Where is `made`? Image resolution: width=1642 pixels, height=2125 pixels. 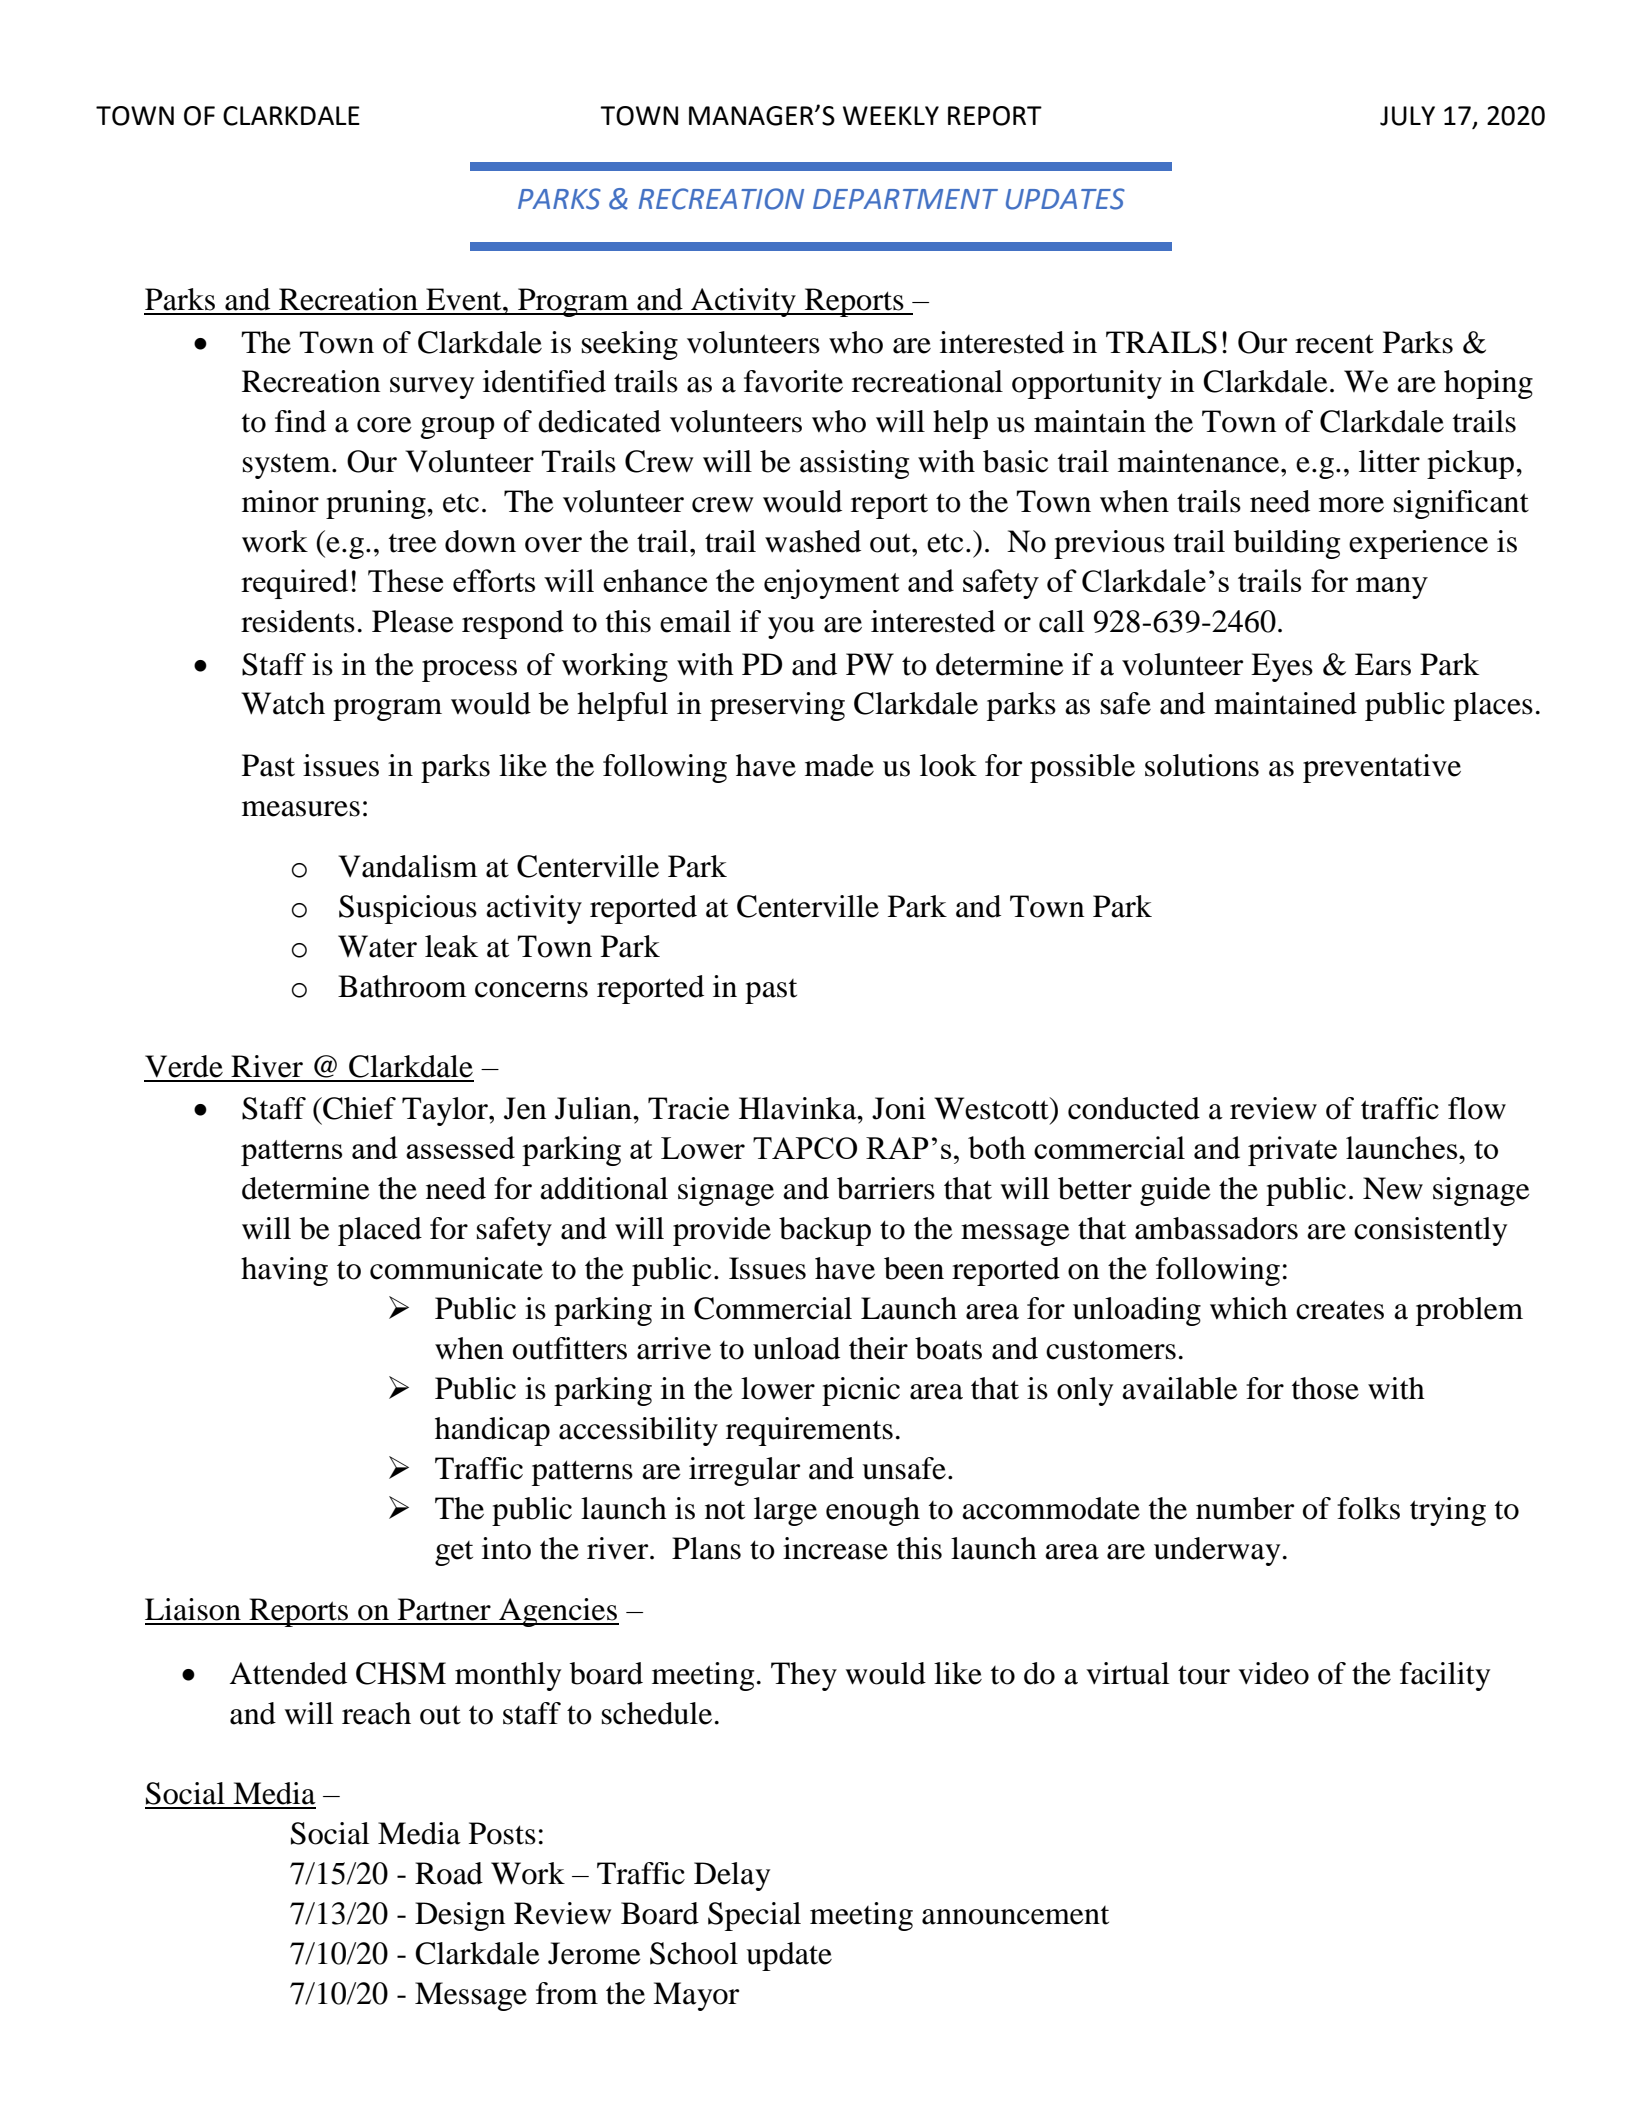 made is located at coordinates (839, 765).
